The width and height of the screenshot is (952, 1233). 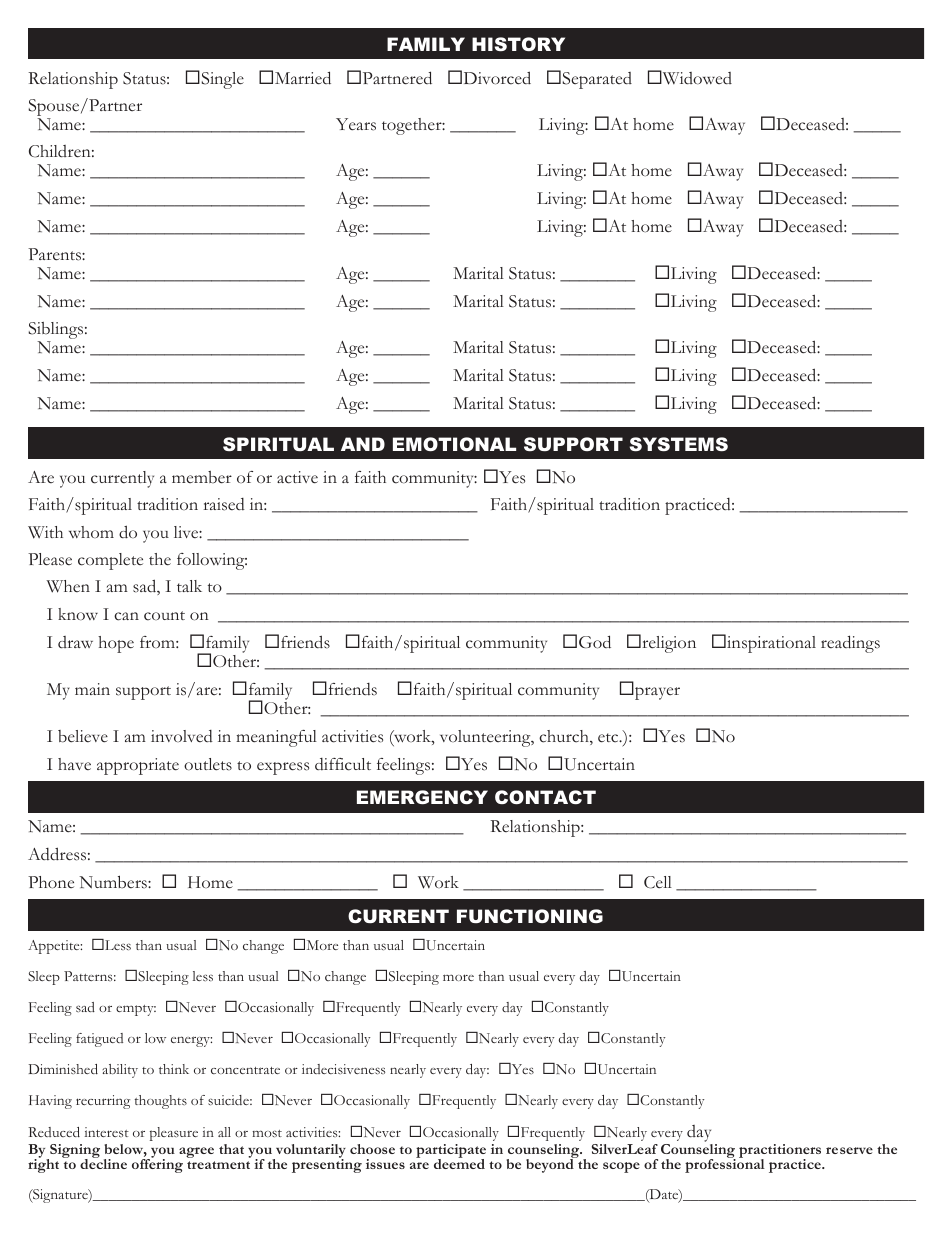 What do you see at coordinates (114, 882) in the screenshot?
I see `Numbers` at bounding box center [114, 882].
